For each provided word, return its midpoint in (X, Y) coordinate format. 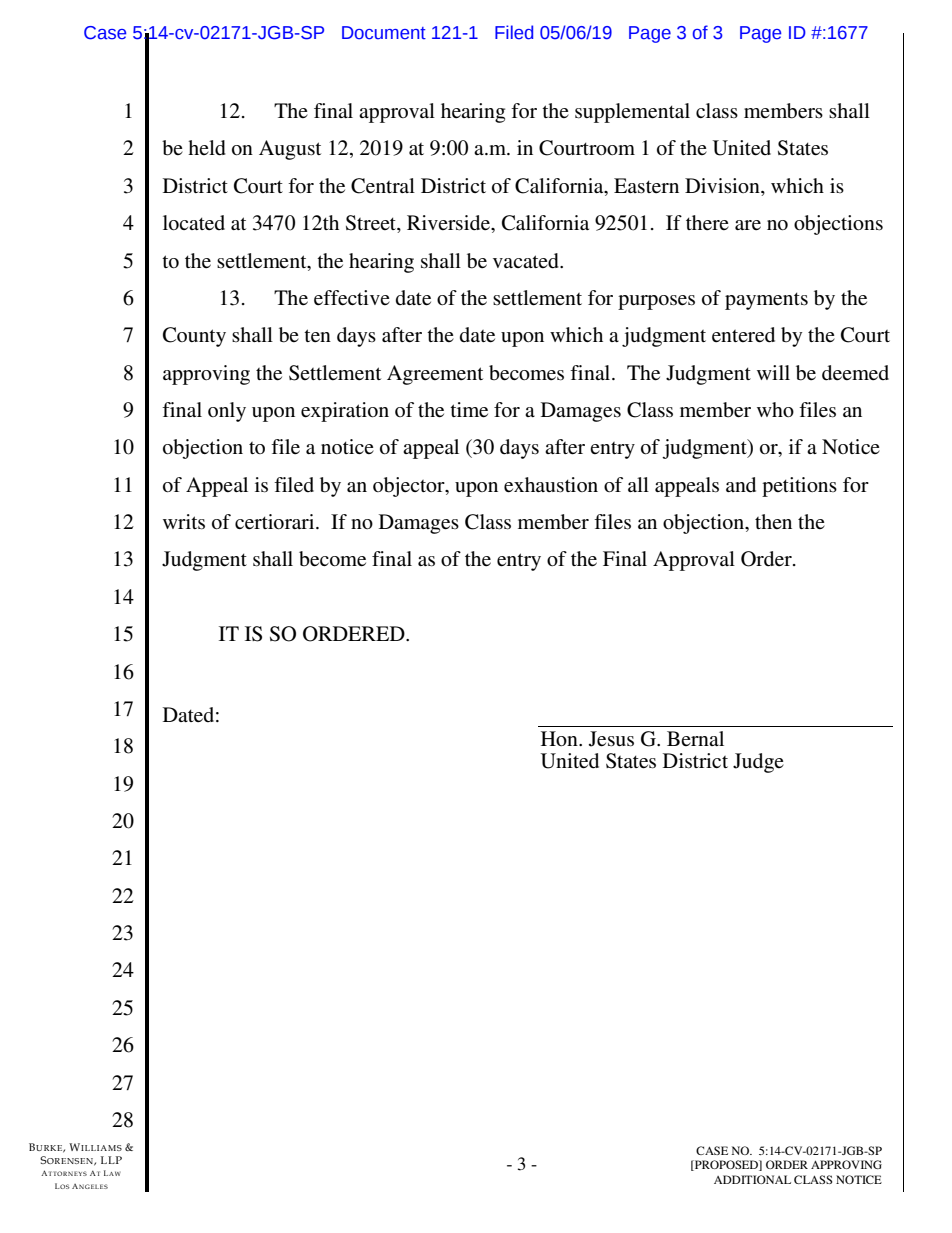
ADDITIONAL (752, 1179)
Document (384, 33)
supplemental (632, 113)
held (207, 148)
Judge (758, 763)
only (227, 412)
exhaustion (551, 485)
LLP (111, 1160)
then (773, 521)
